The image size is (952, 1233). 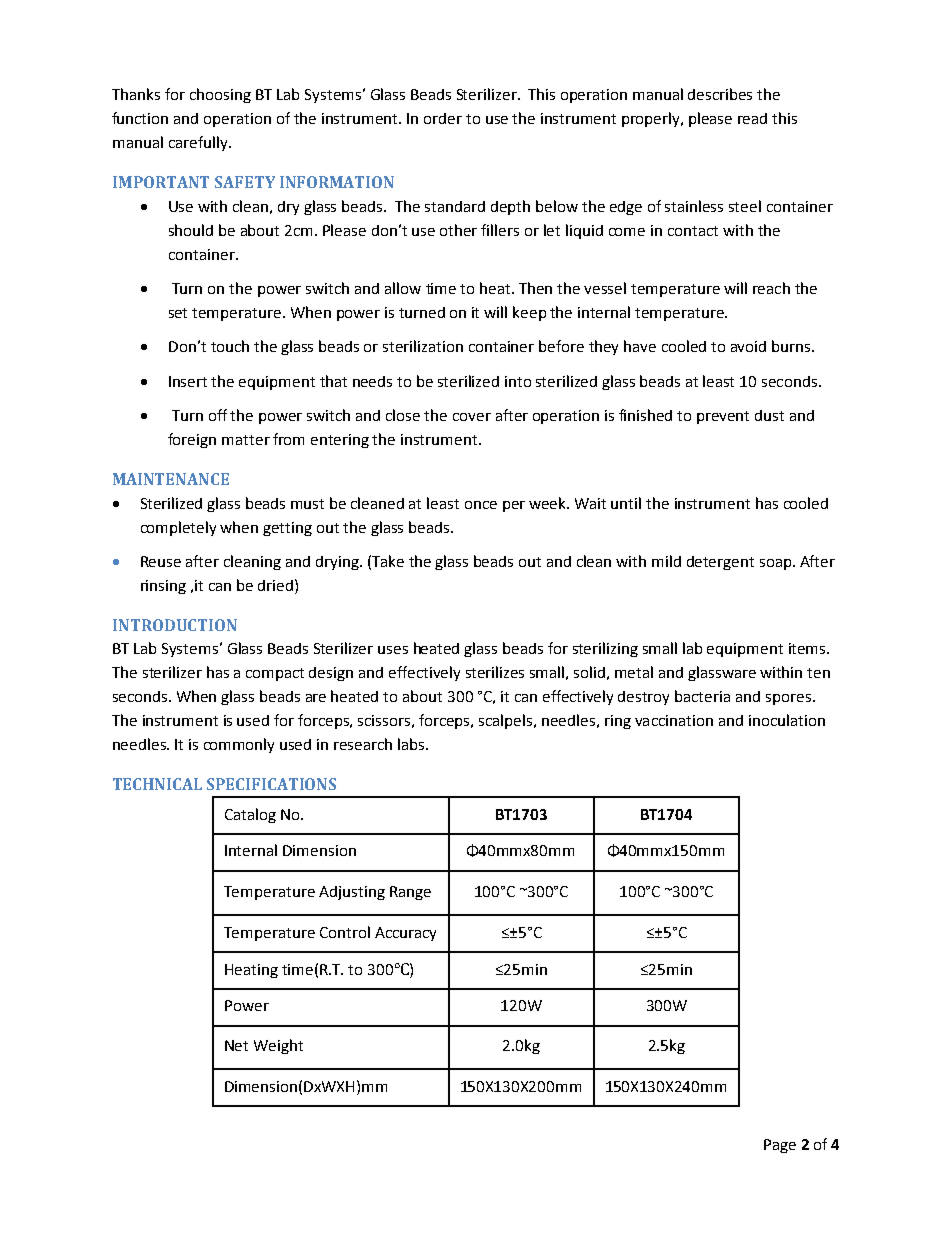 I want to click on Insert, so click(x=188, y=381).
